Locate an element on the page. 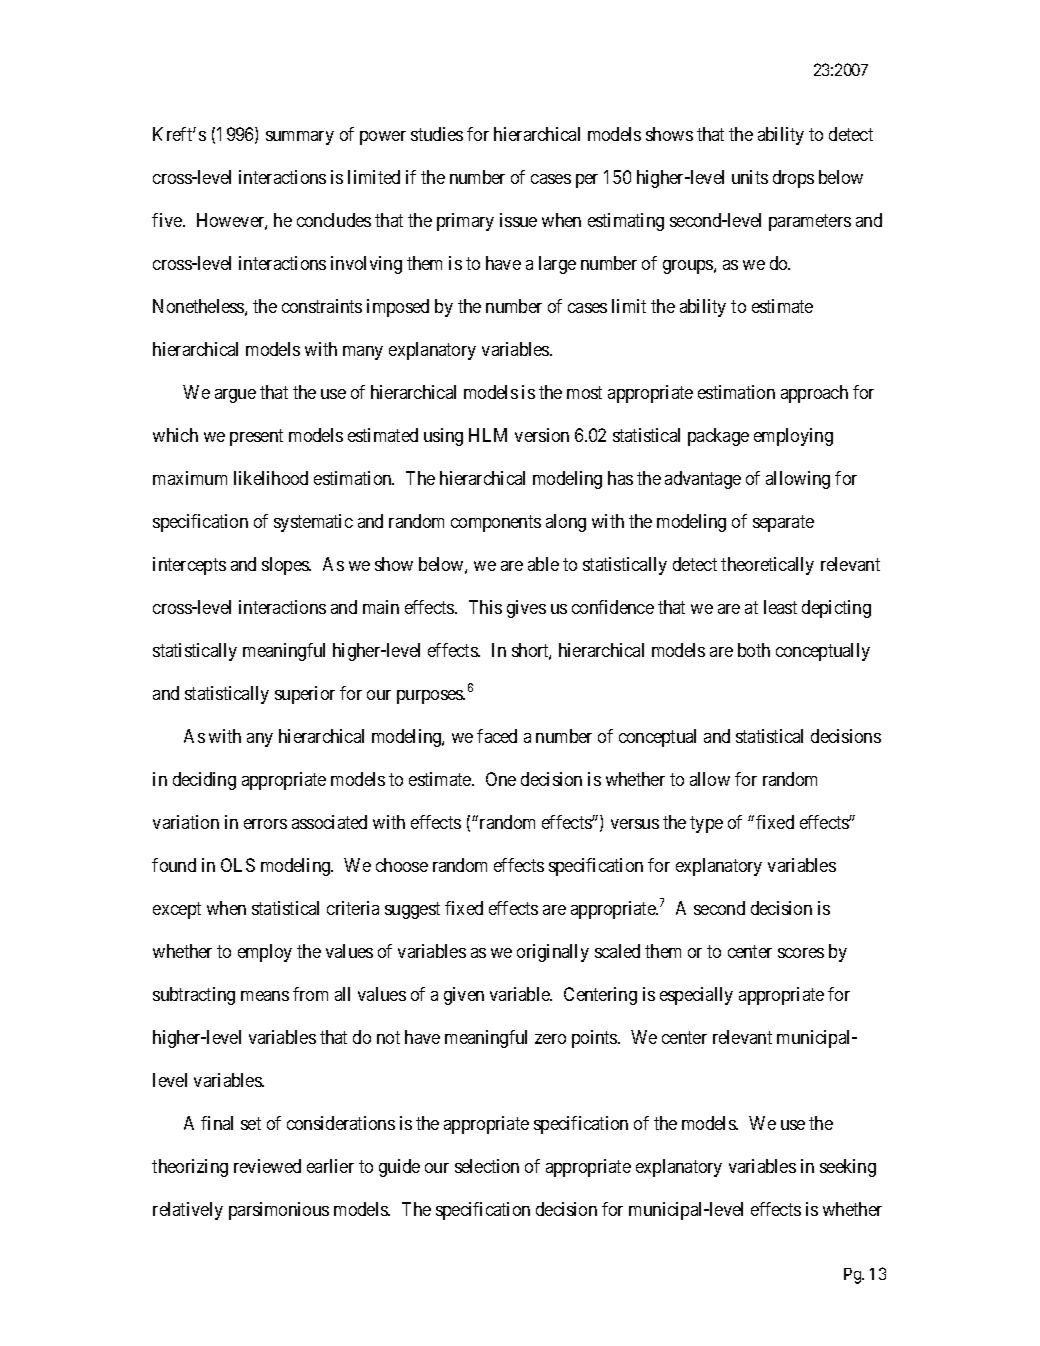  selection is located at coordinates (487, 1166).
